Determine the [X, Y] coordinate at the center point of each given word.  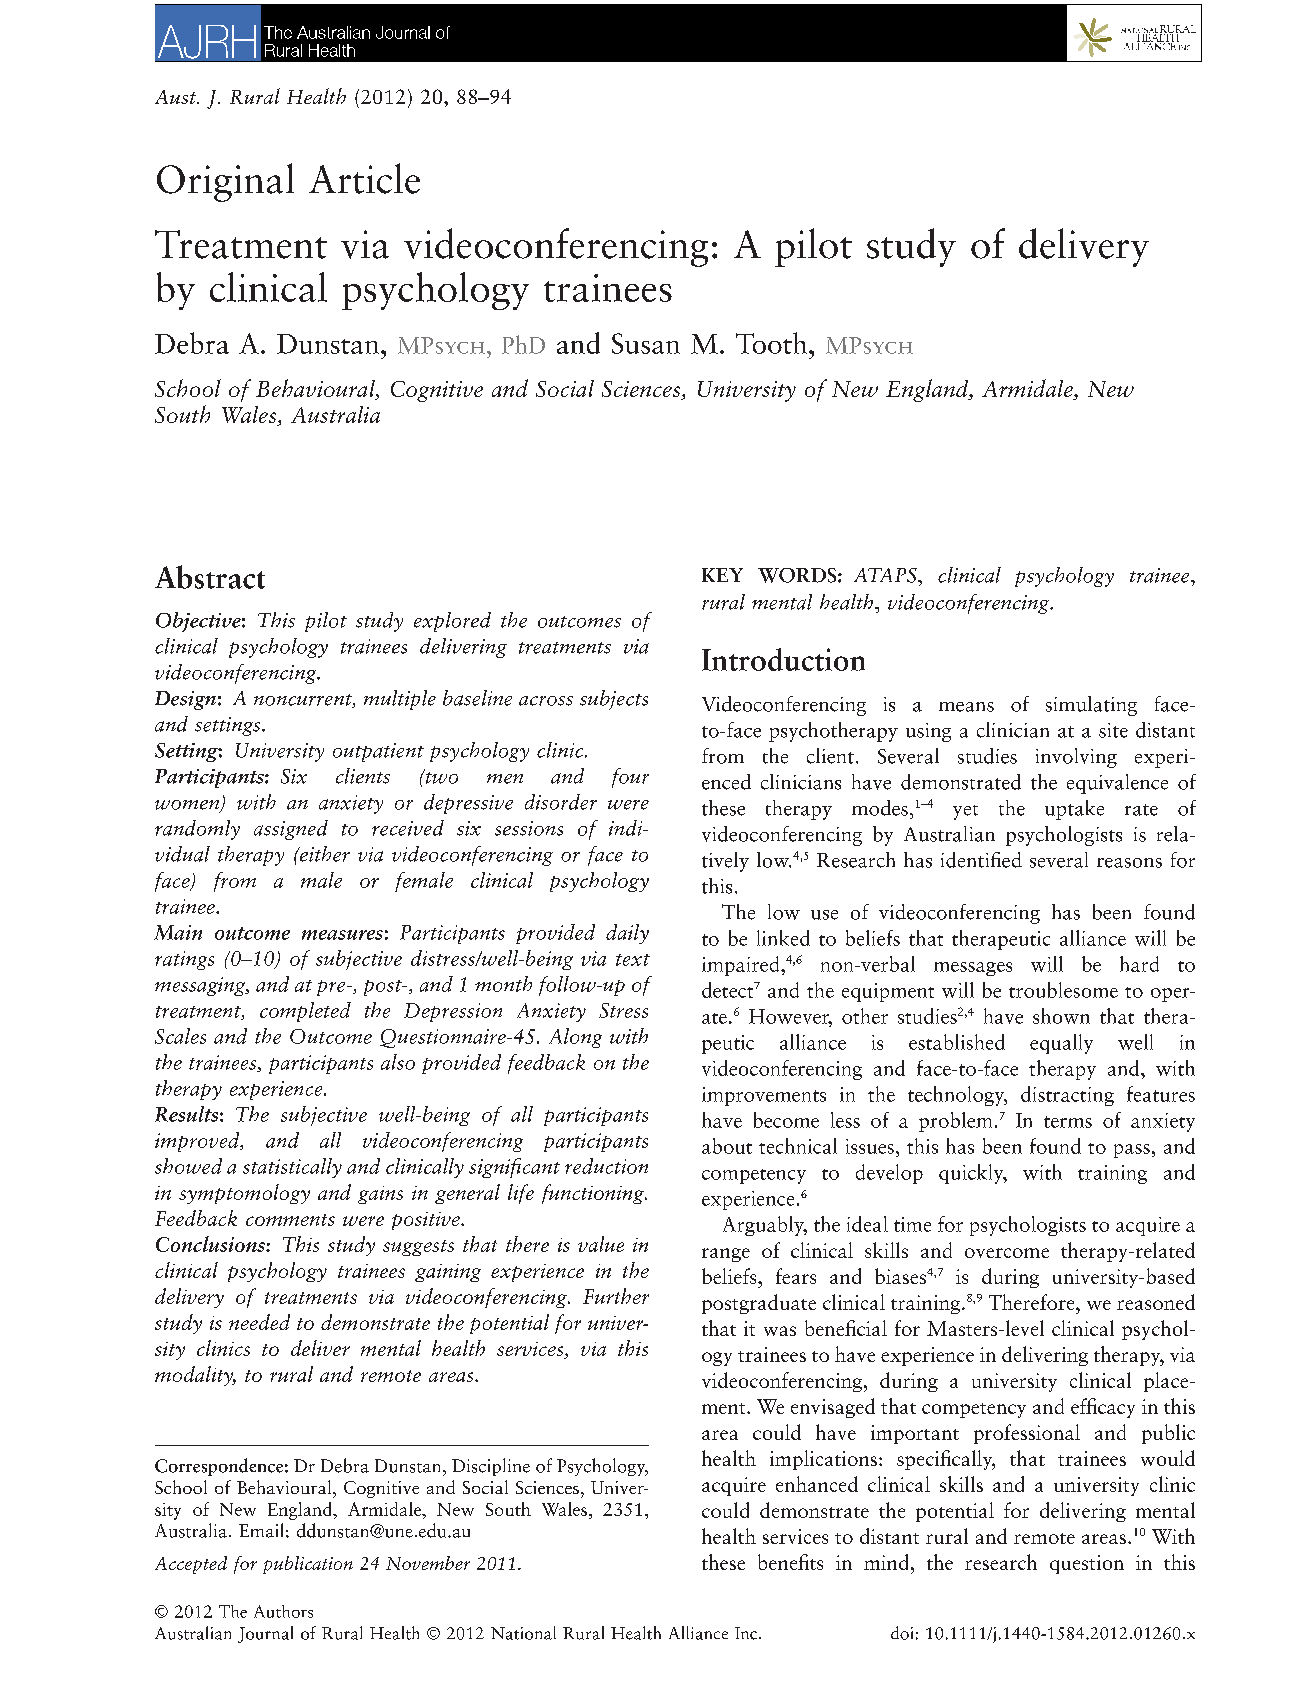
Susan [646, 343]
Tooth [773, 343]
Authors [283, 1611]
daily [627, 934]
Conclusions [211, 1244]
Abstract [210, 577]
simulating [1091, 706]
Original [225, 182]
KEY [722, 575]
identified [981, 860]
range [726, 1255]
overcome [1007, 1253]
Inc [747, 1633]
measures [342, 935]
